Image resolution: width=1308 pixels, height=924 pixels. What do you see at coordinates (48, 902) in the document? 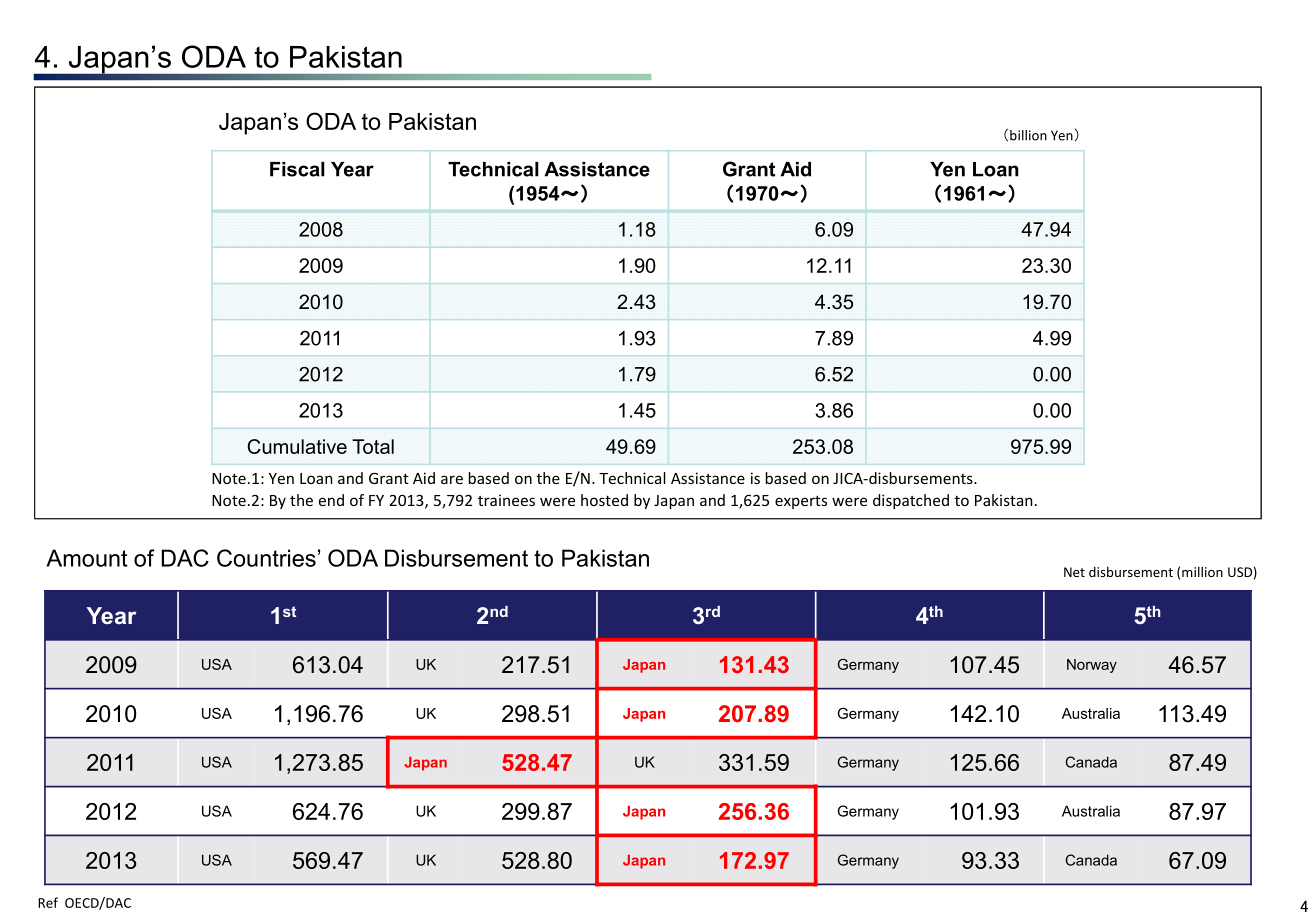
I see `Ref` at bounding box center [48, 902].
